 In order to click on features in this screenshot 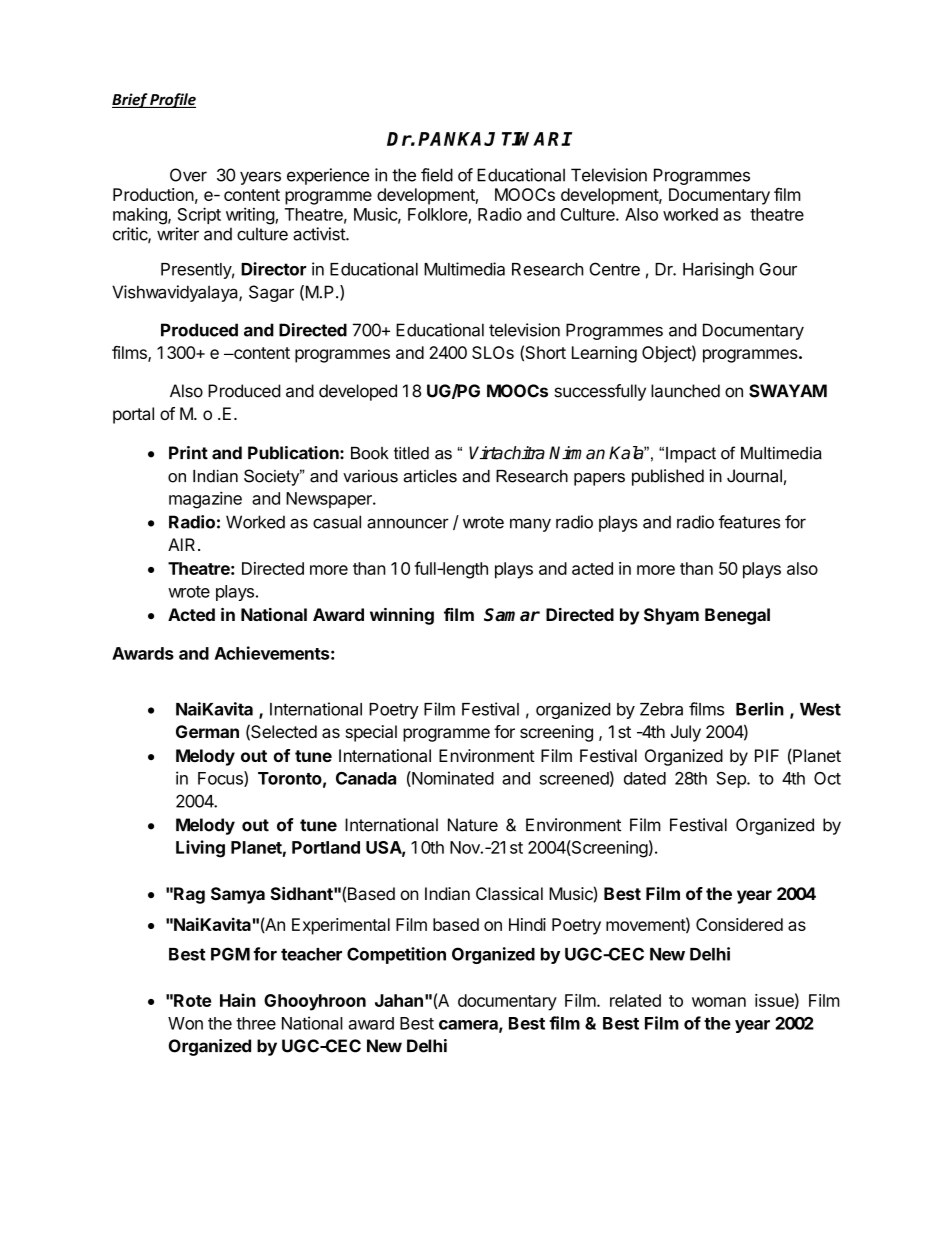, I will do `click(749, 522)`.
